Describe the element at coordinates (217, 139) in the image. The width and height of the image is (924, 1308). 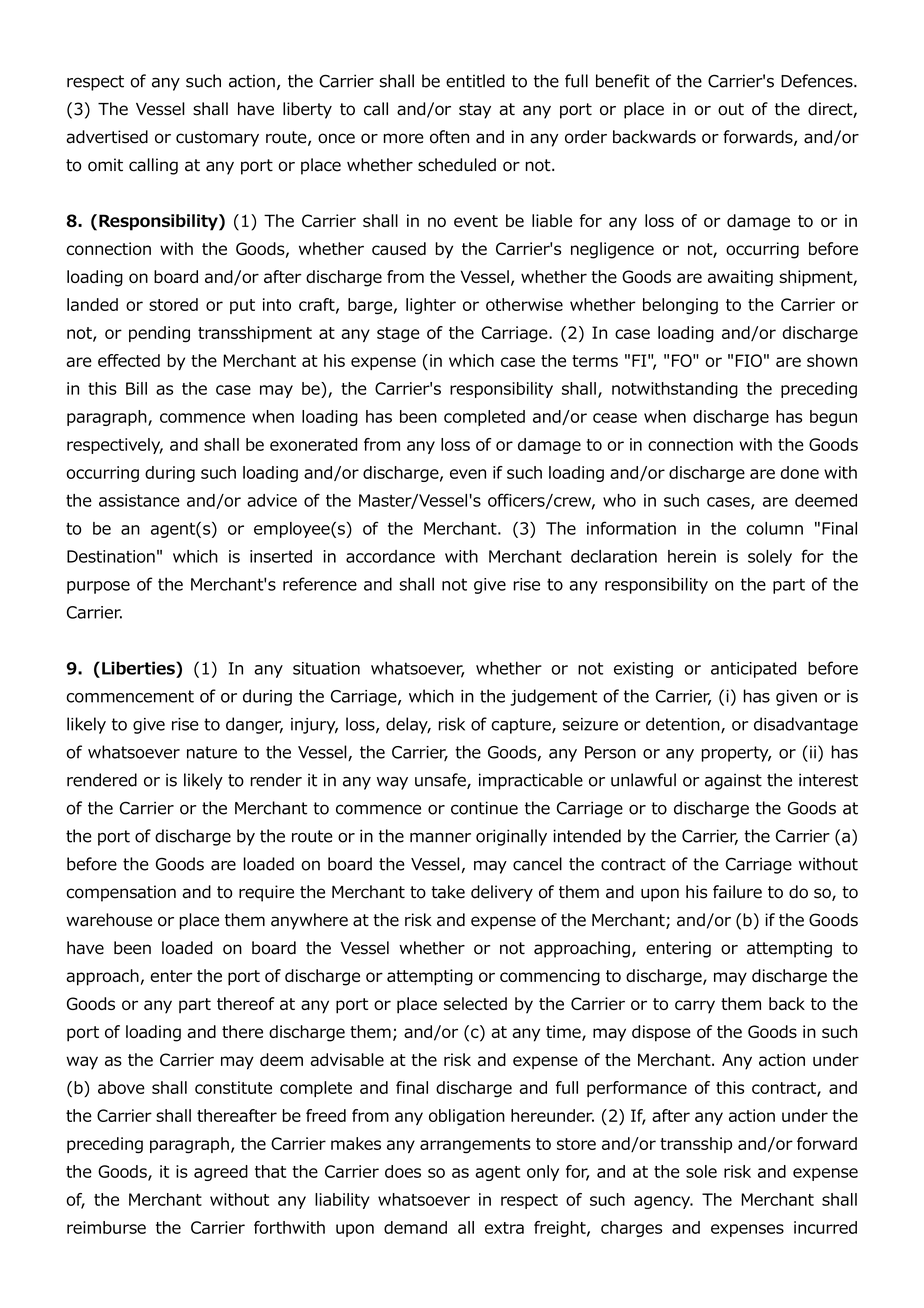
I see `customary` at that location.
